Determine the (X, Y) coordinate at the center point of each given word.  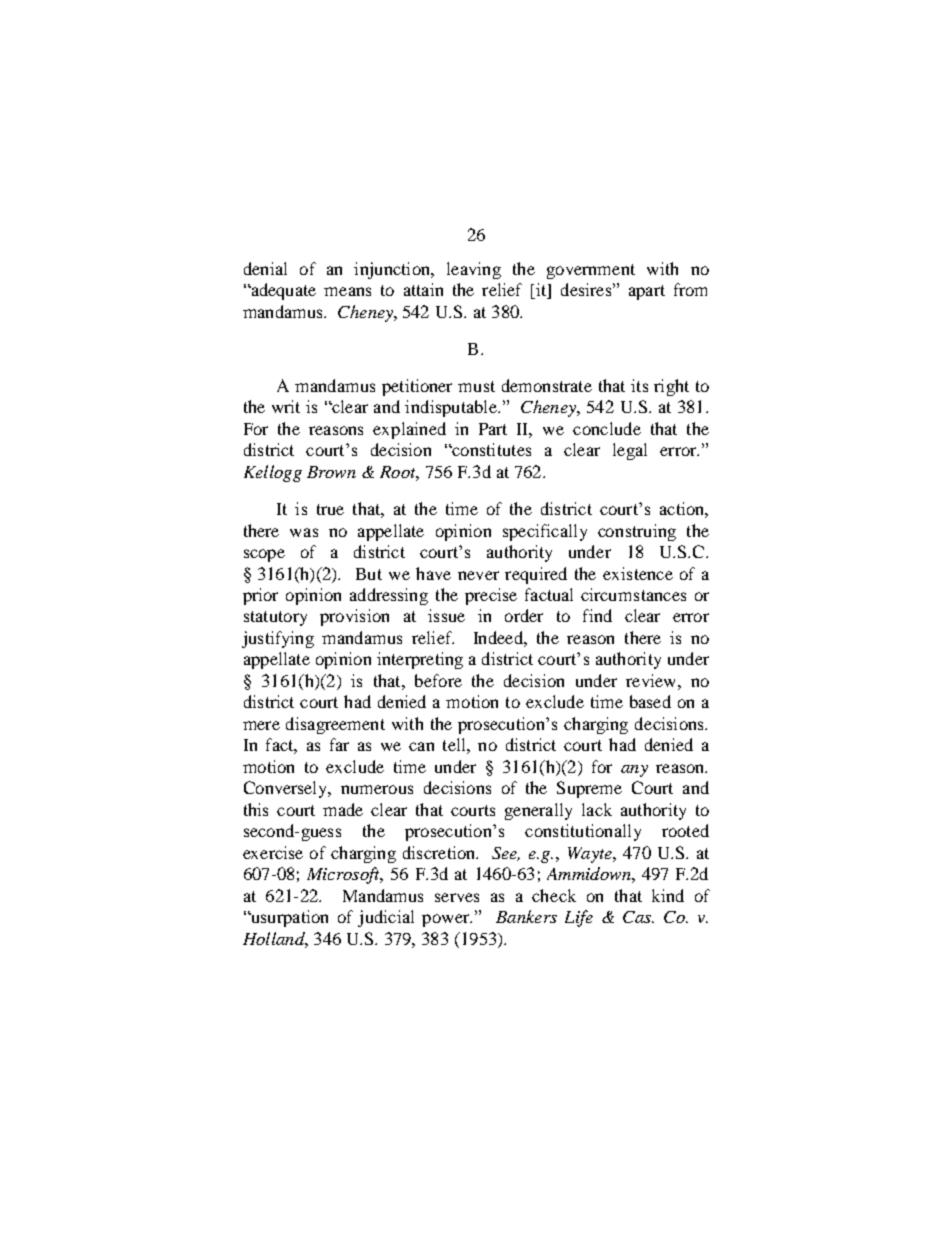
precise (491, 596)
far (339, 744)
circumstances (633, 594)
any (634, 771)
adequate (282, 291)
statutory (275, 618)
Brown (331, 472)
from (690, 289)
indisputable (452, 408)
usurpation (288, 918)
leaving (474, 270)
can (421, 746)
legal (630, 451)
